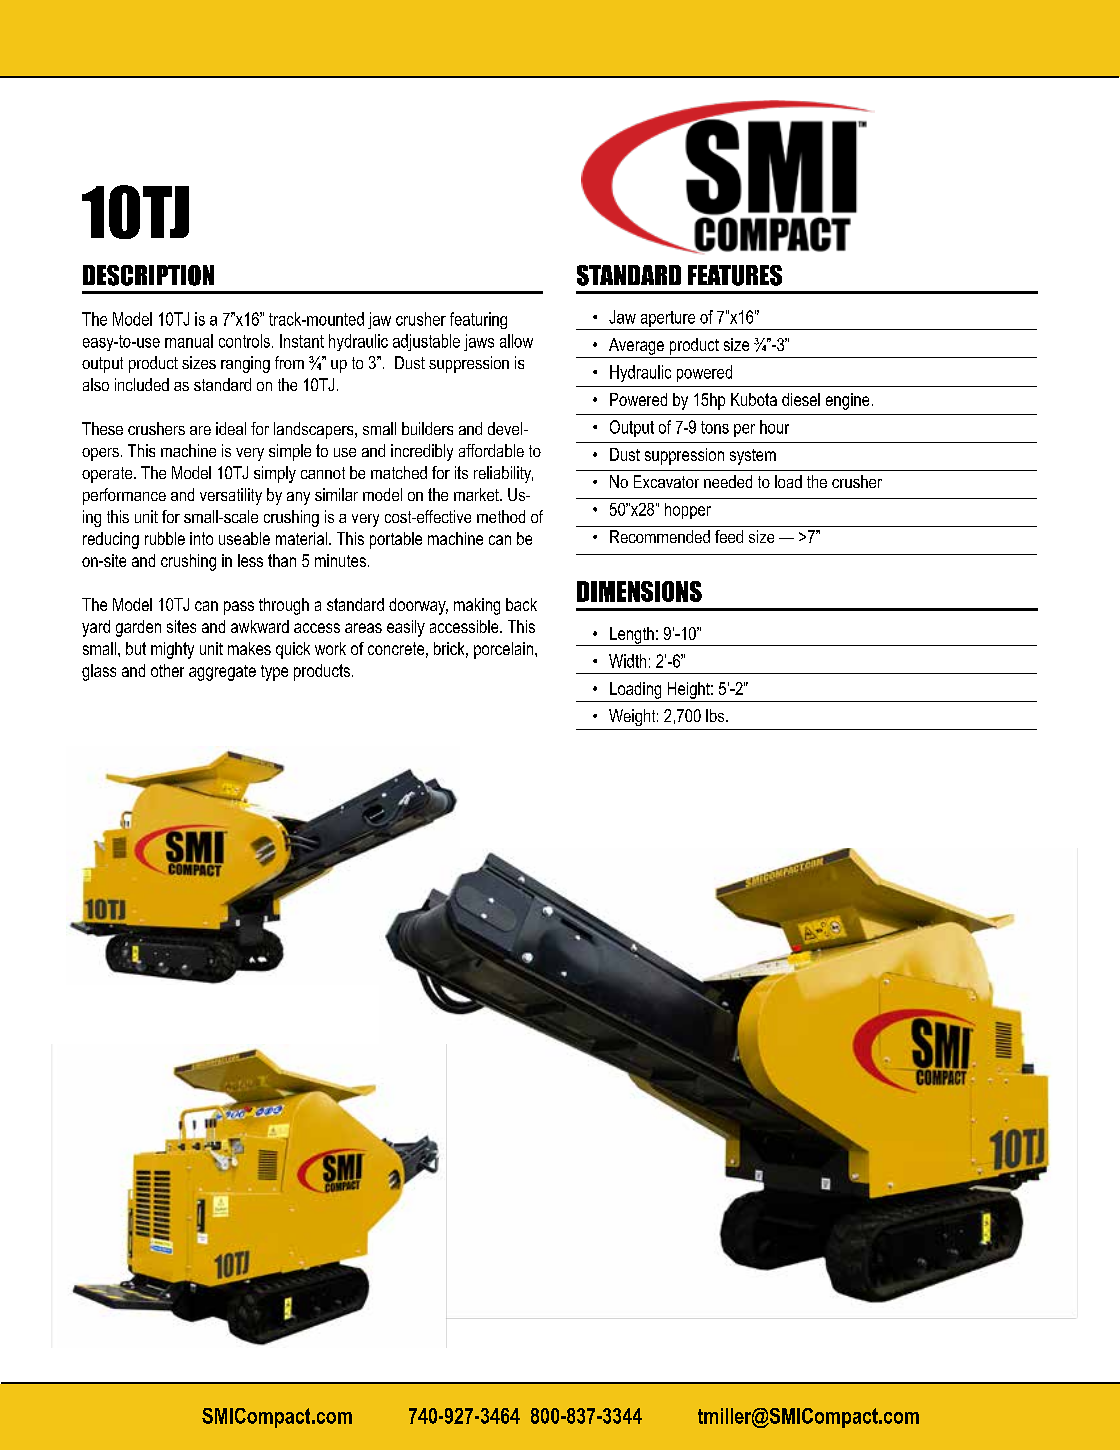 Image resolution: width=1120 pixels, height=1450 pixels. I want to click on FEATURES, so click(735, 275).
